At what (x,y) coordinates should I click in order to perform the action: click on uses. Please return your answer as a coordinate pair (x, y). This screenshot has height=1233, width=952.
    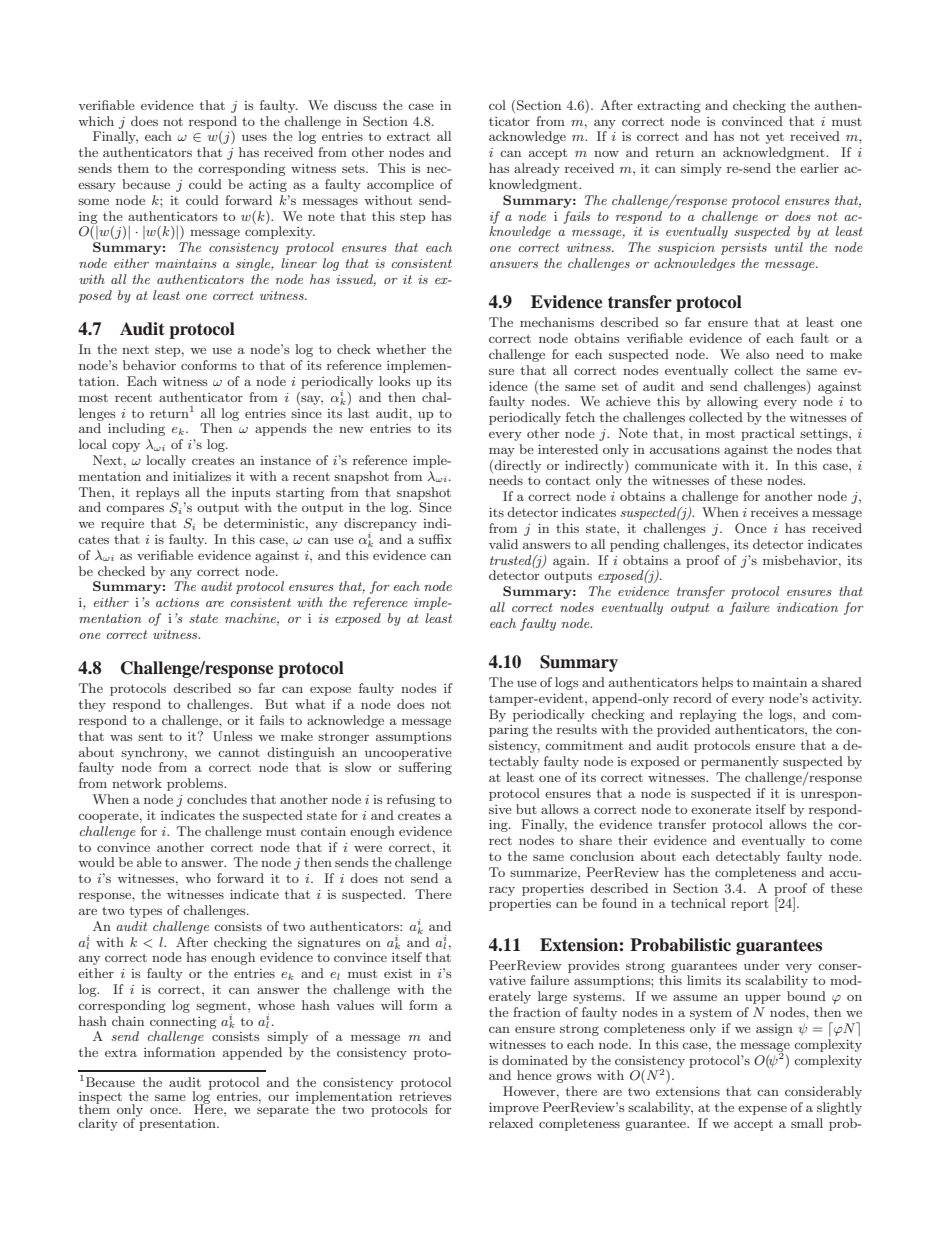
    Looking at the image, I should click on (254, 137).
